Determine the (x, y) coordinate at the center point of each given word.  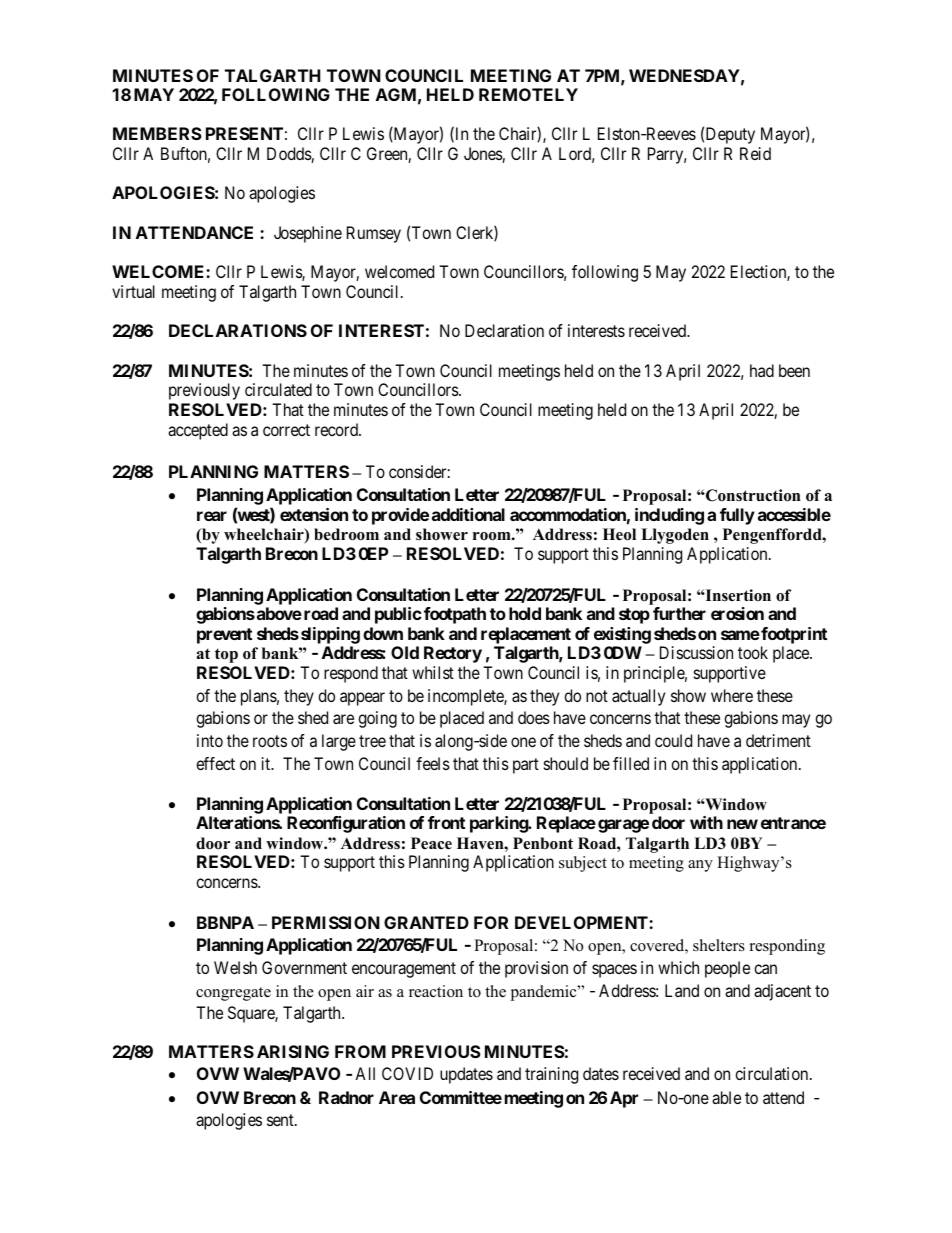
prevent (224, 636)
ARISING (293, 1051)
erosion (737, 613)
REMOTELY (528, 94)
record (337, 429)
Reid (755, 153)
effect (215, 763)
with (706, 822)
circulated (278, 389)
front (446, 822)
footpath (455, 615)
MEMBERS (157, 133)
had (762, 370)
